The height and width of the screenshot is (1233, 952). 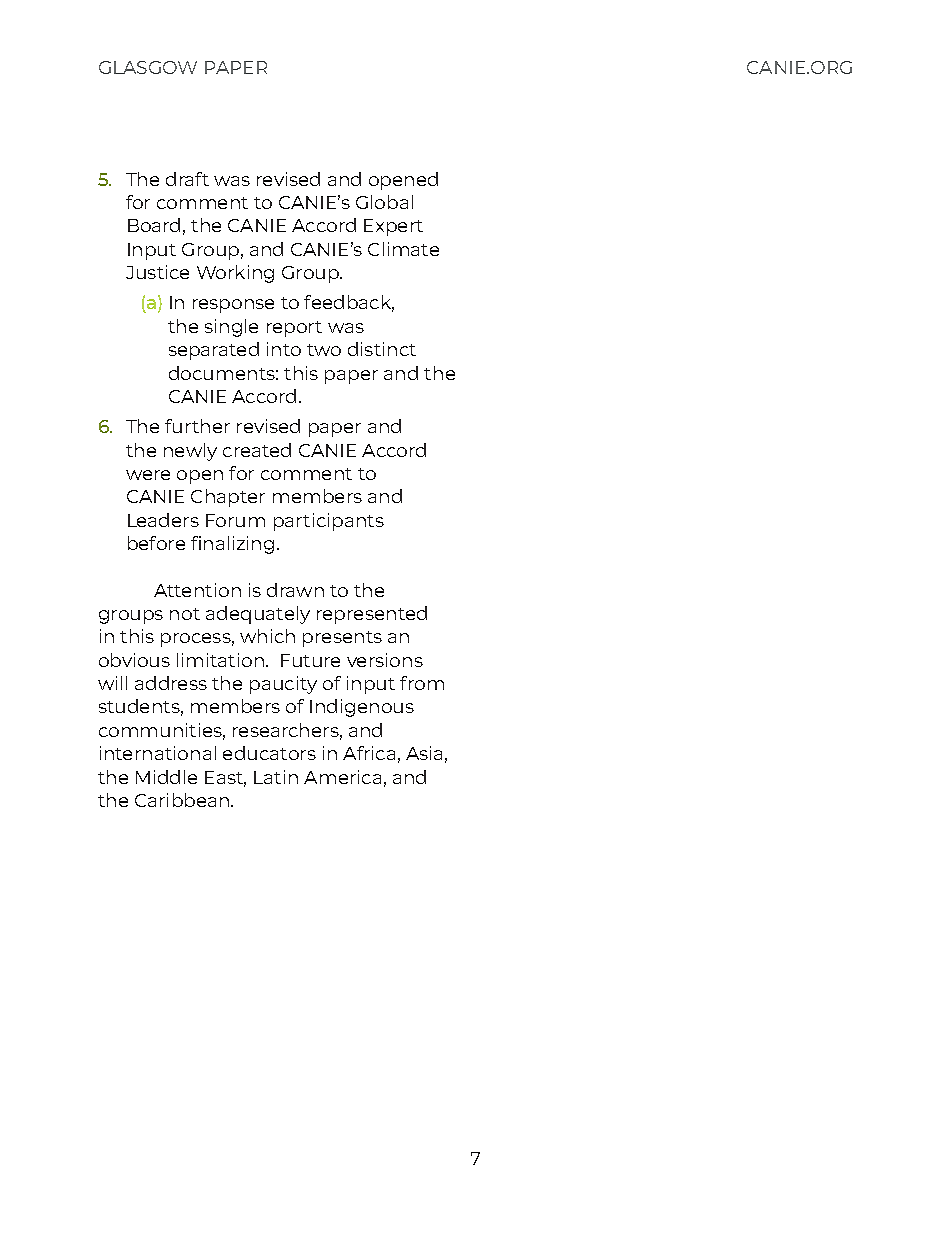 What do you see at coordinates (369, 753) in the screenshot?
I see `Africa` at bounding box center [369, 753].
